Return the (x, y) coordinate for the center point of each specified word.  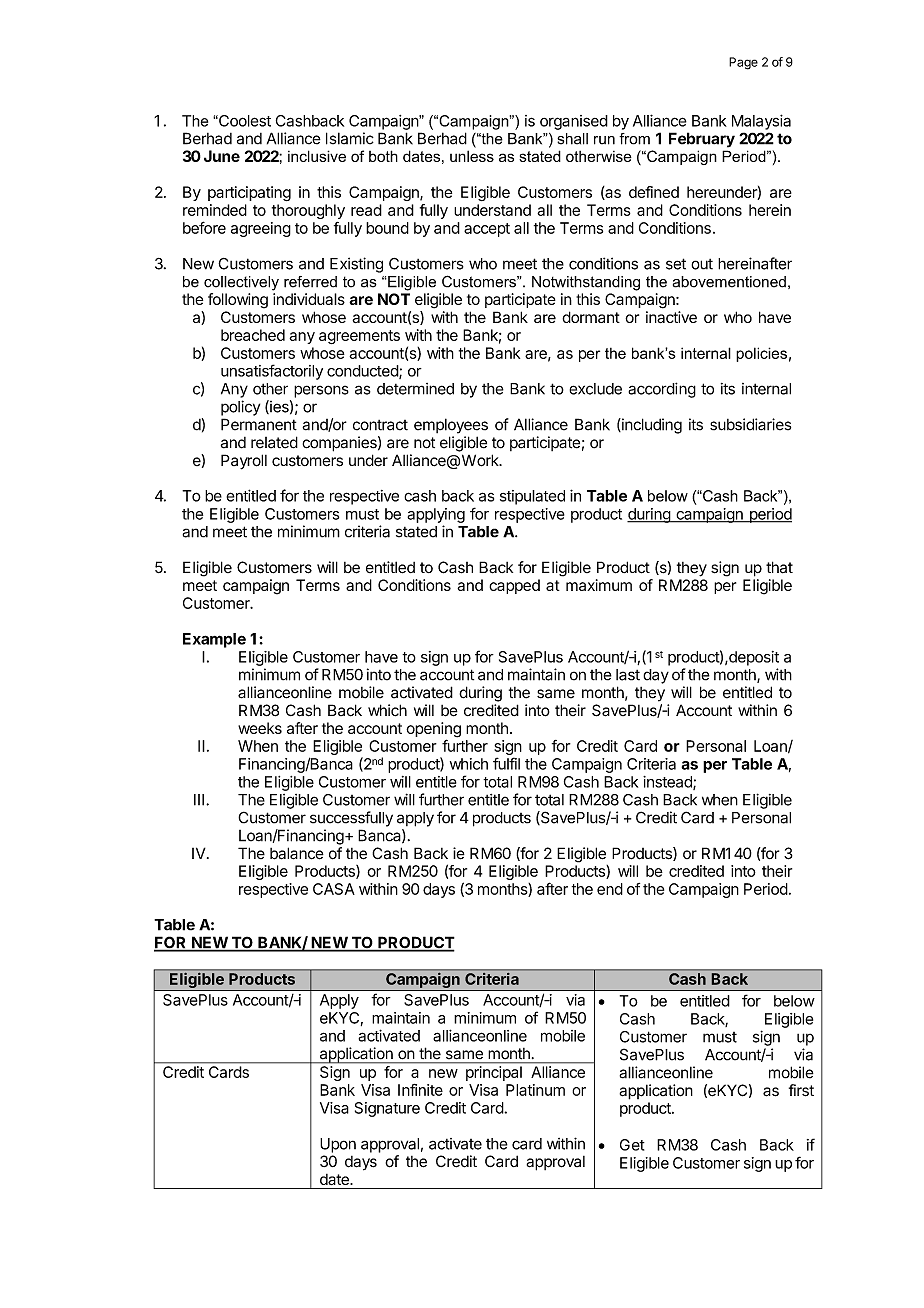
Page (743, 63)
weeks (260, 728)
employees (451, 426)
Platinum (535, 1090)
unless (472, 156)
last (628, 675)
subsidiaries (750, 424)
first (801, 1090)
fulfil (506, 763)
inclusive (317, 156)
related (274, 442)
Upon (338, 1145)
